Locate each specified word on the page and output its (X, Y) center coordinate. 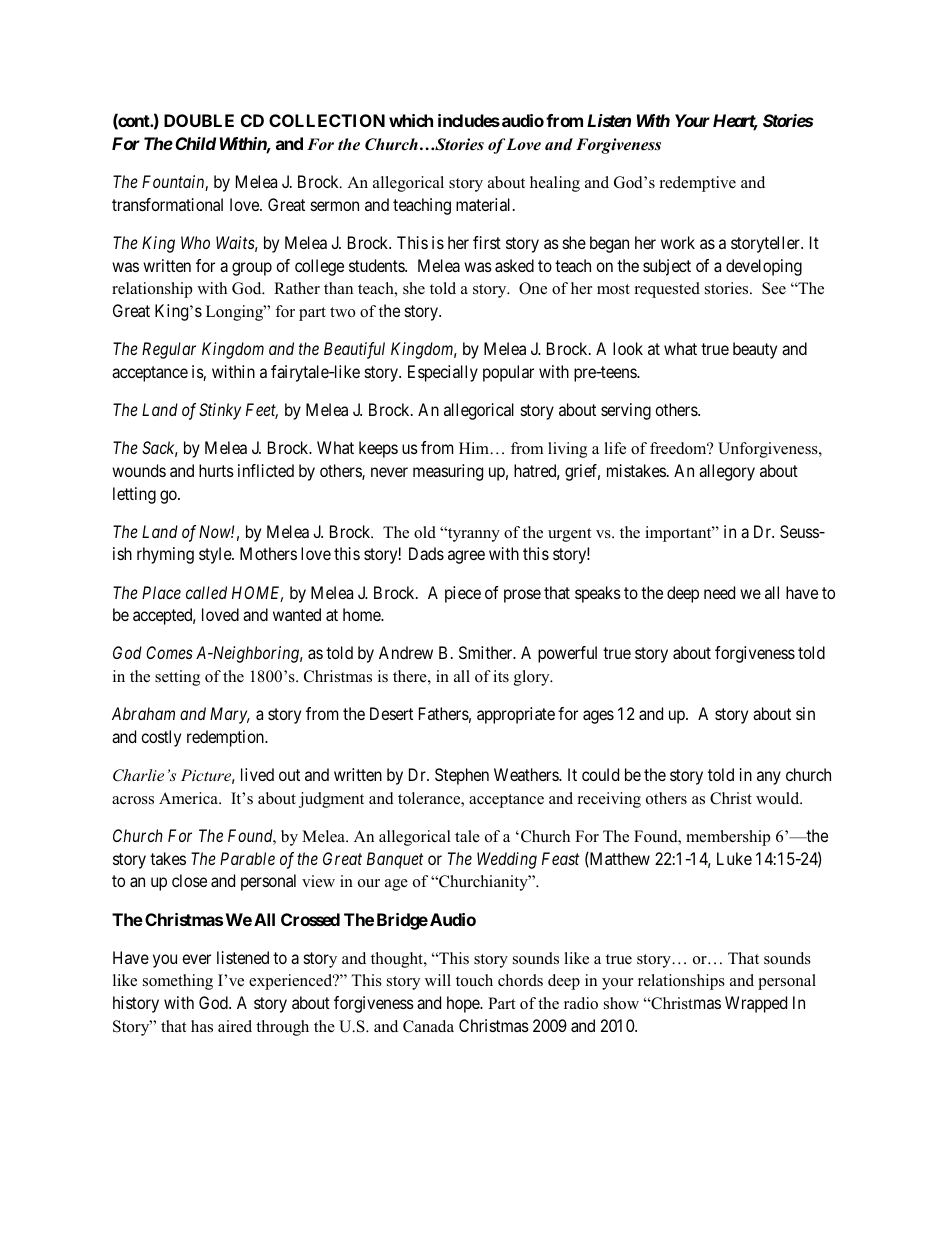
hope (464, 1004)
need (719, 592)
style (216, 555)
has (202, 1026)
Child (195, 143)
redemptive (698, 184)
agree (466, 557)
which (411, 120)
